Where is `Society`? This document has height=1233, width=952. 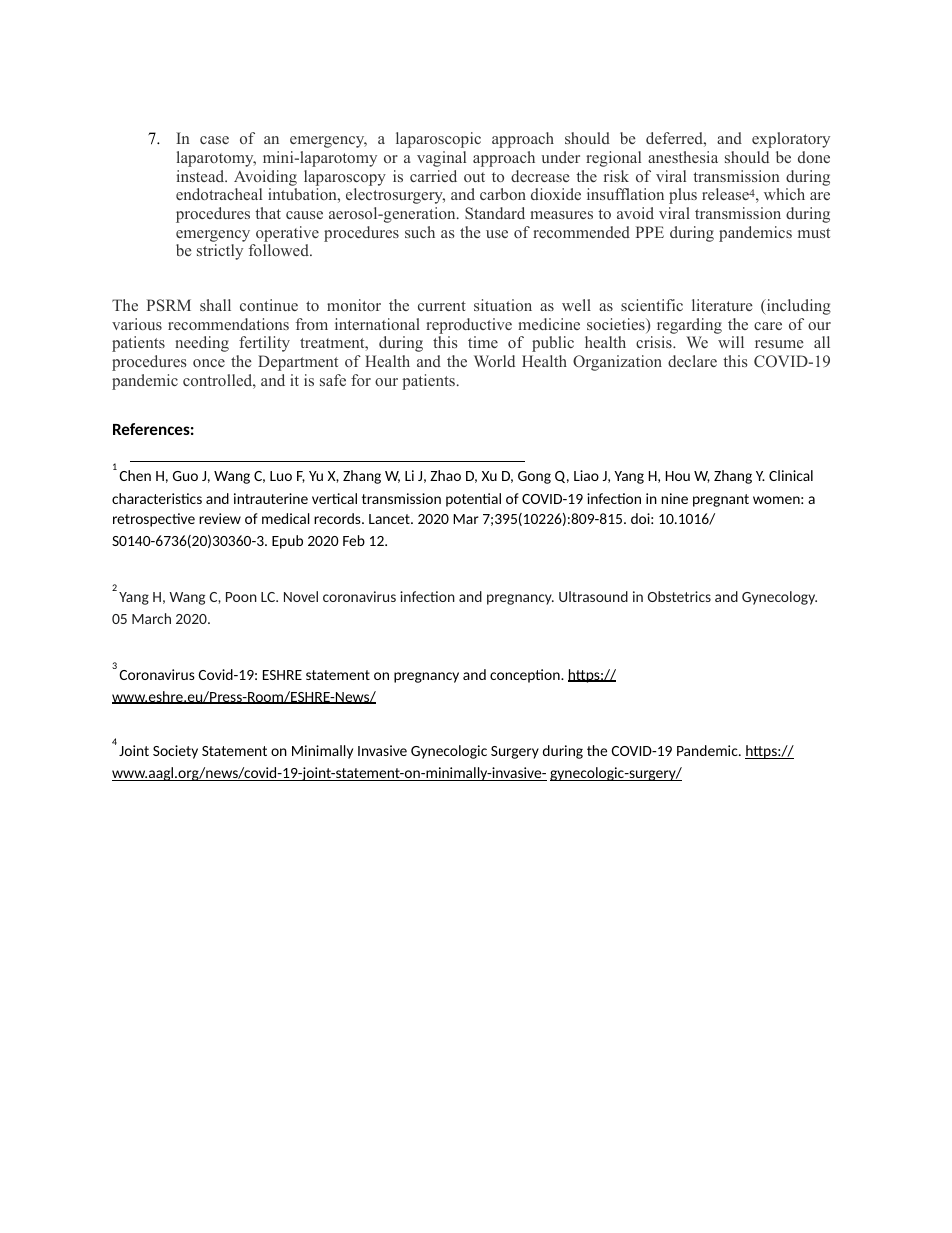 Society is located at coordinates (175, 752).
